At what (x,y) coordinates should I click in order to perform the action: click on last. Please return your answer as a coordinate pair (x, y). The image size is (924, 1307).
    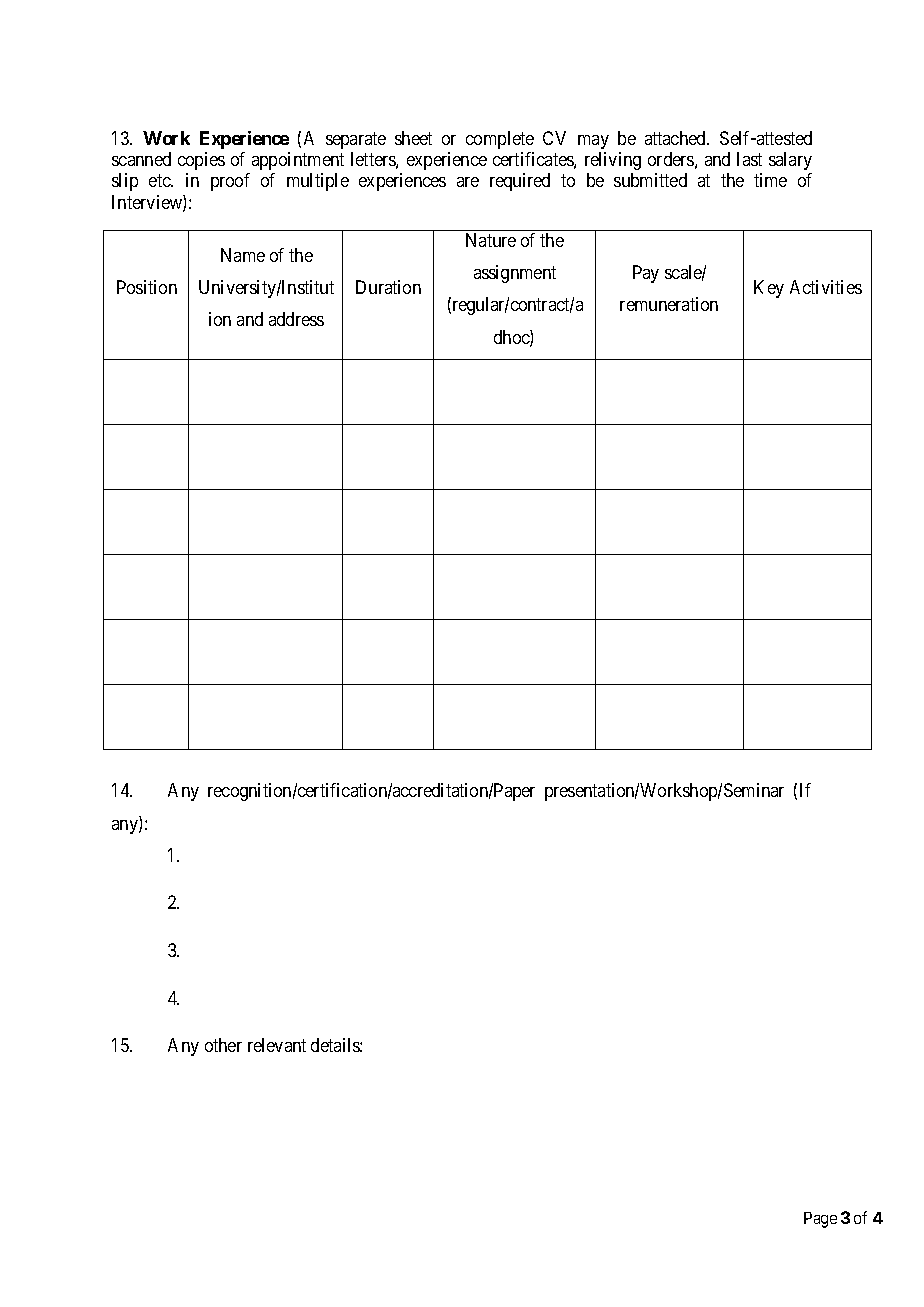
    Looking at the image, I should click on (749, 159).
